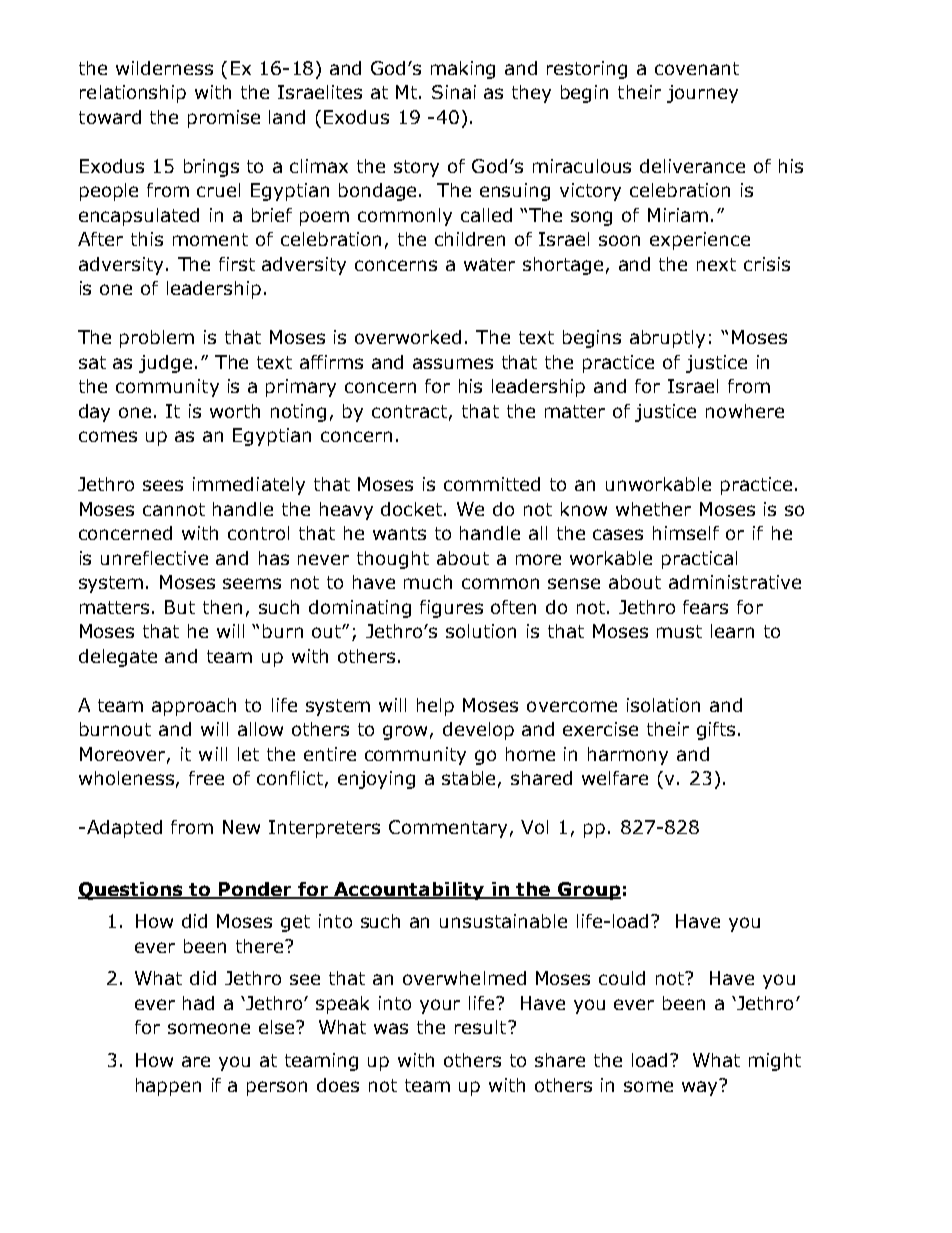 The image size is (952, 1233). What do you see at coordinates (699, 560) in the image?
I see `practical` at bounding box center [699, 560].
